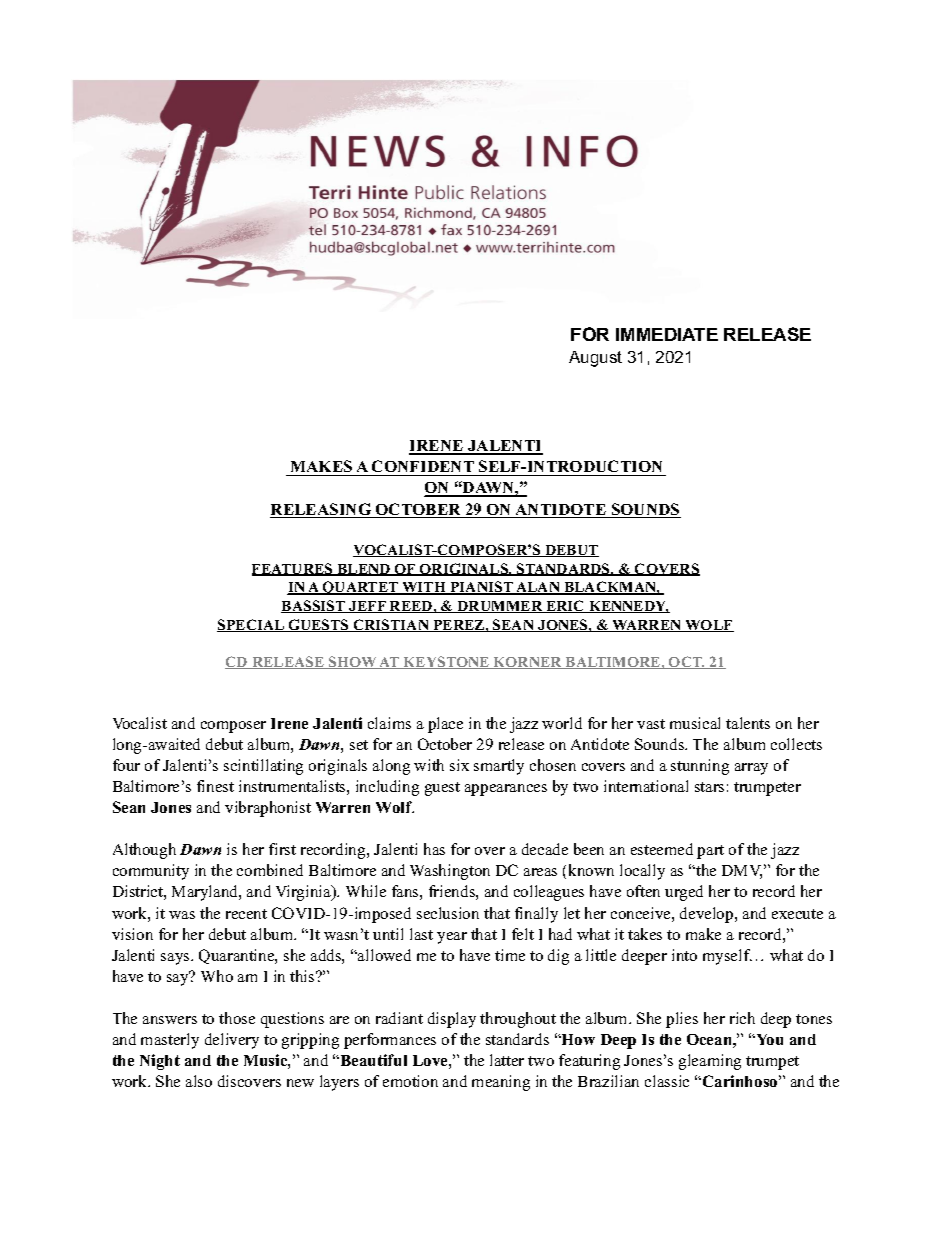  Describe the element at coordinates (481, 588) in the page. I see `PIANIST` at that location.
